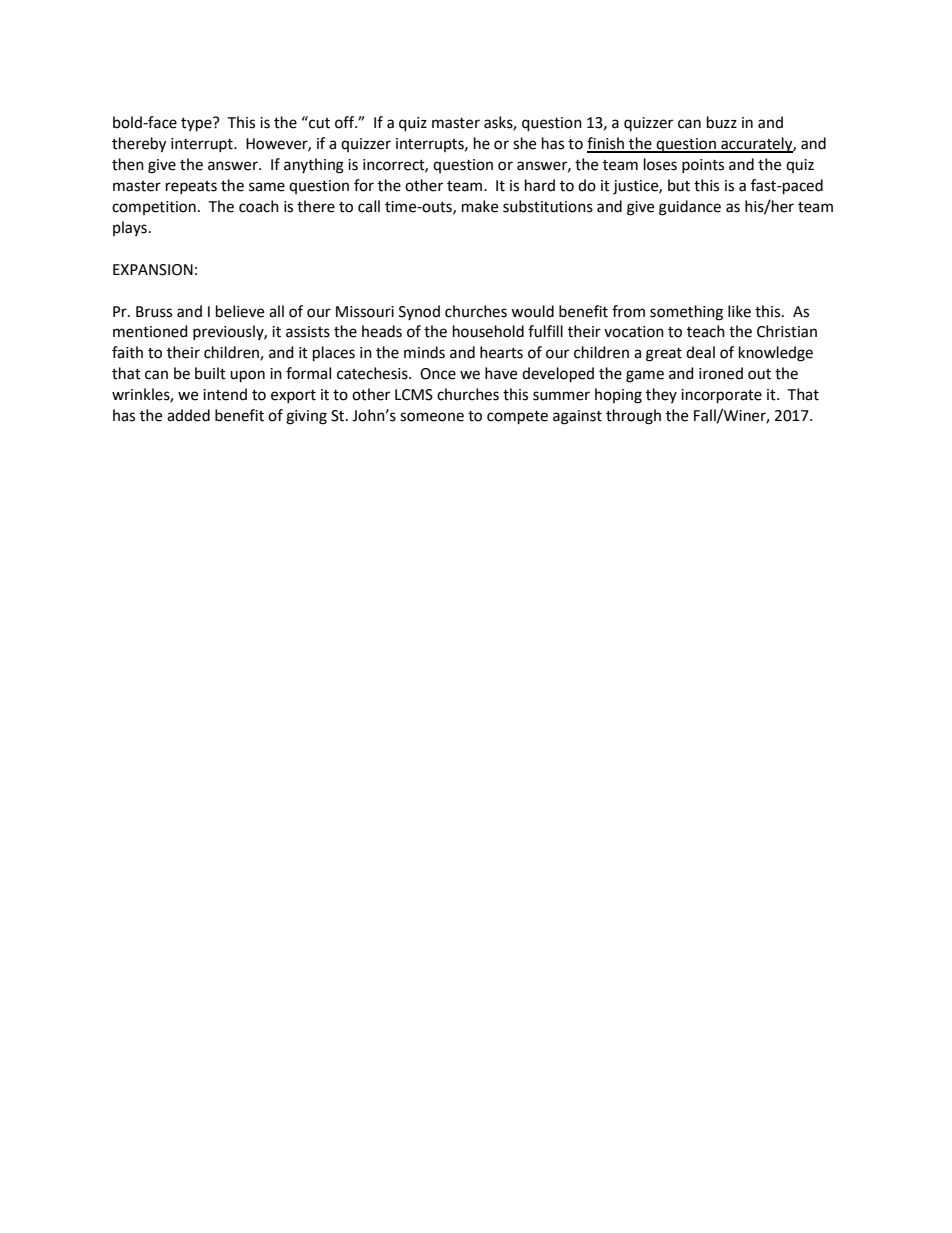 This screenshot has height=1233, width=952. I want to click on type, so click(197, 124).
